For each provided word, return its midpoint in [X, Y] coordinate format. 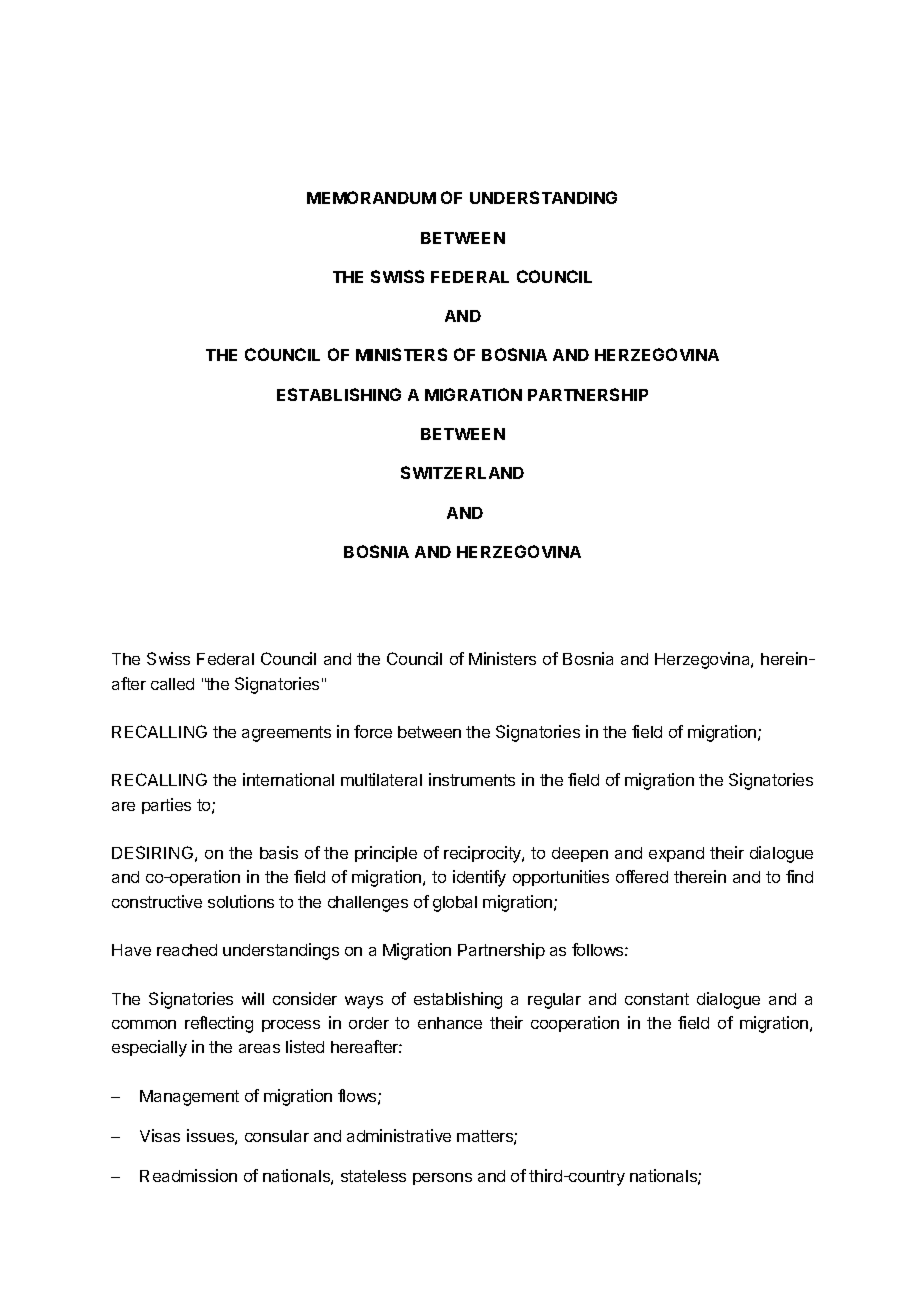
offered [642, 876]
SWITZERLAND [462, 472]
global [455, 904]
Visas [160, 1135]
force [373, 731]
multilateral [381, 779]
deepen [580, 854]
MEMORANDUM [371, 197]
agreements [286, 734]
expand [676, 854]
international [288, 779]
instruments [472, 779]
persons [442, 1179]
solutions [241, 901]
